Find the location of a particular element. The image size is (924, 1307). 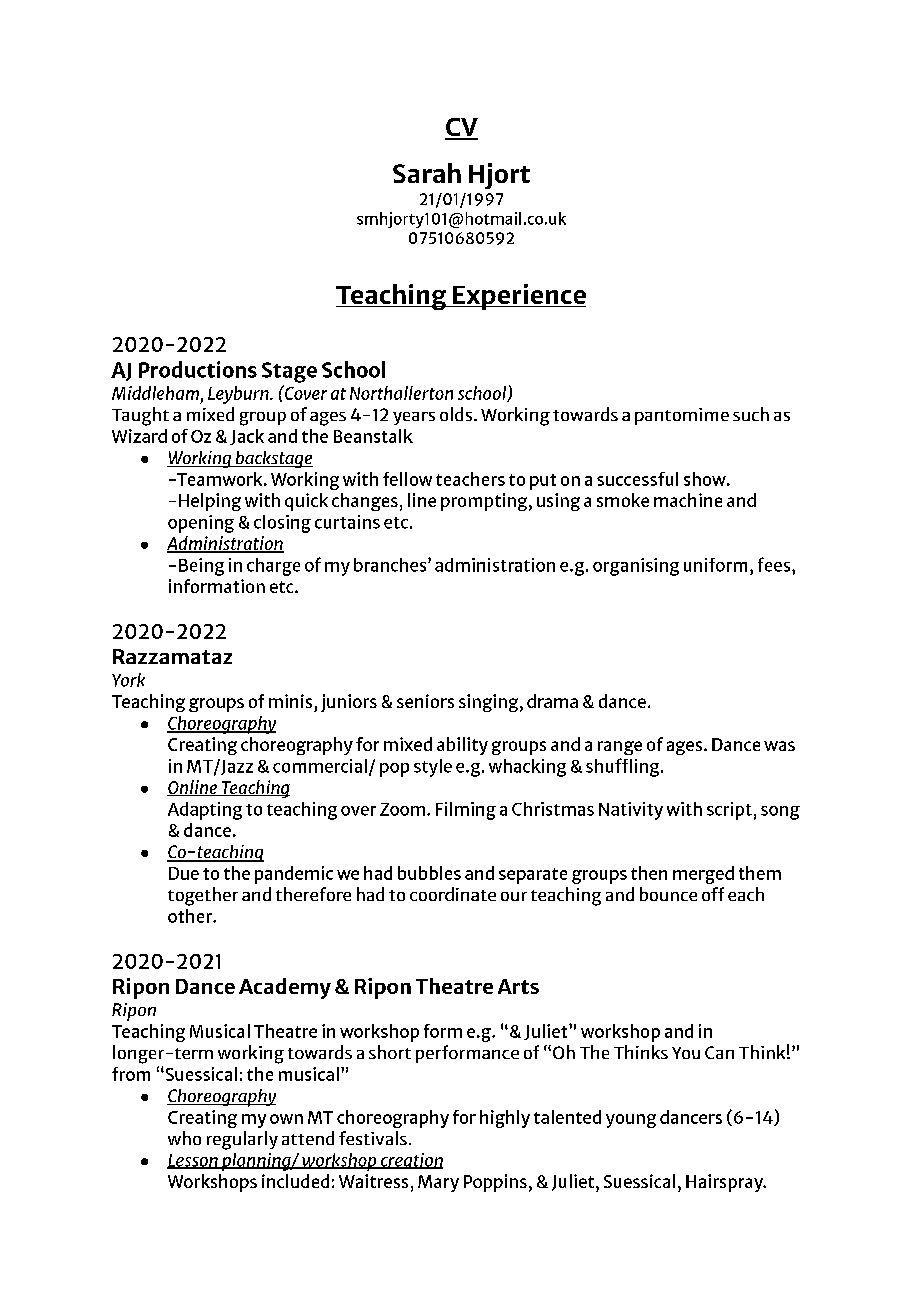

off is located at coordinates (713, 894).
